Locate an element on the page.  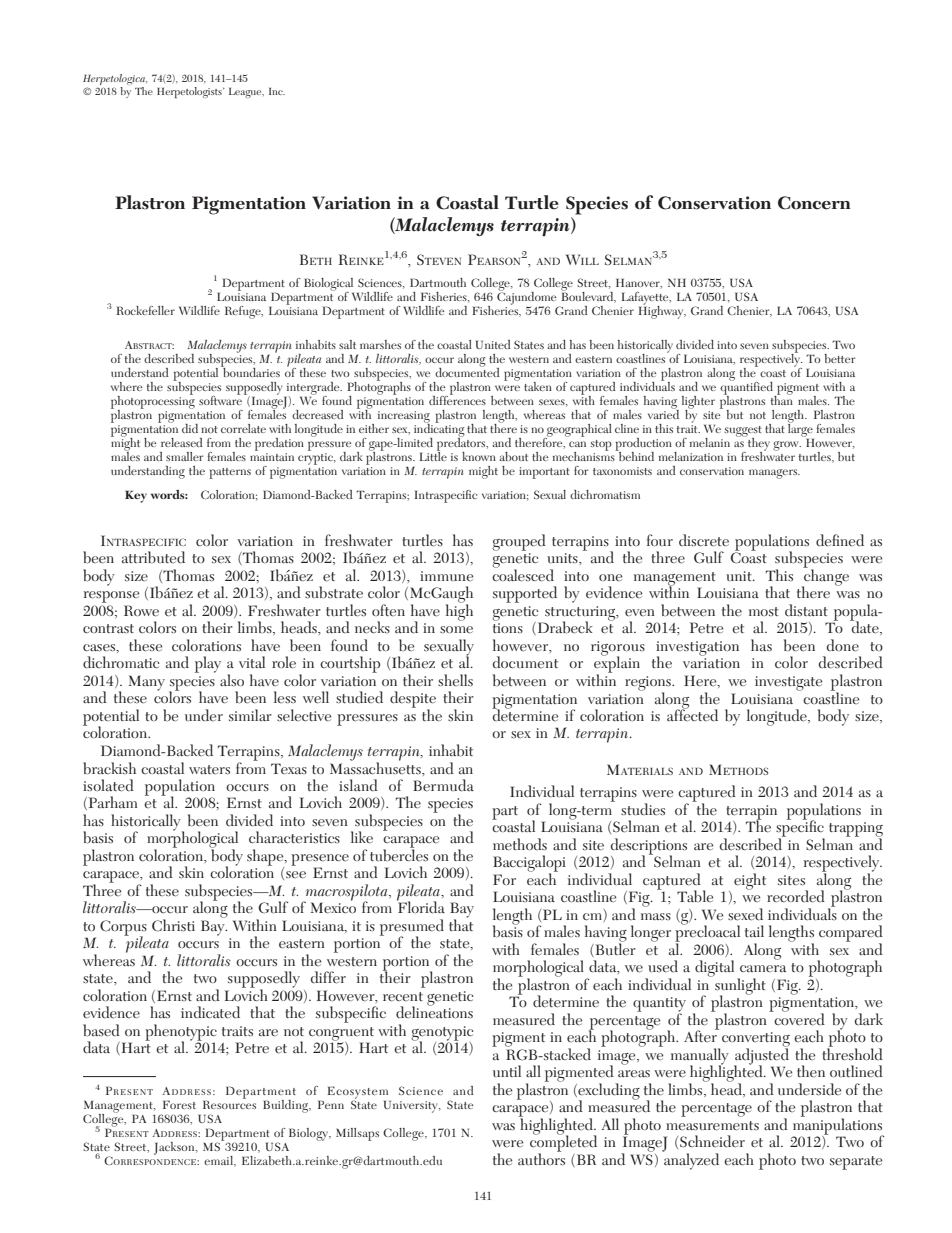
League is located at coordinates (246, 93).
